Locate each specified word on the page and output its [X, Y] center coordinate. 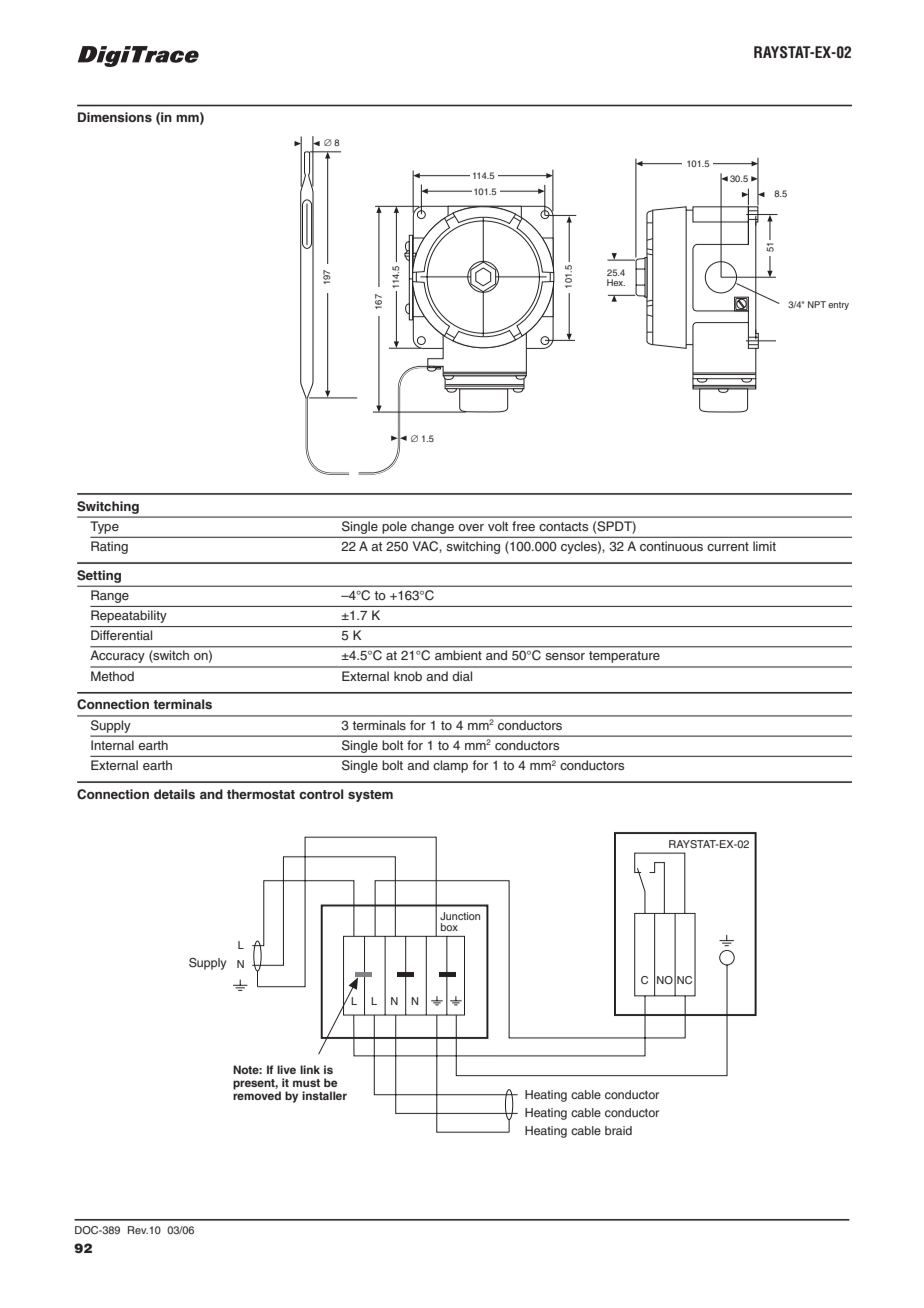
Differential [121, 635]
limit [764, 546]
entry [838, 306]
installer [324, 1095]
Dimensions [115, 117]
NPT [817, 304]
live [286, 1069]
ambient [458, 655]
